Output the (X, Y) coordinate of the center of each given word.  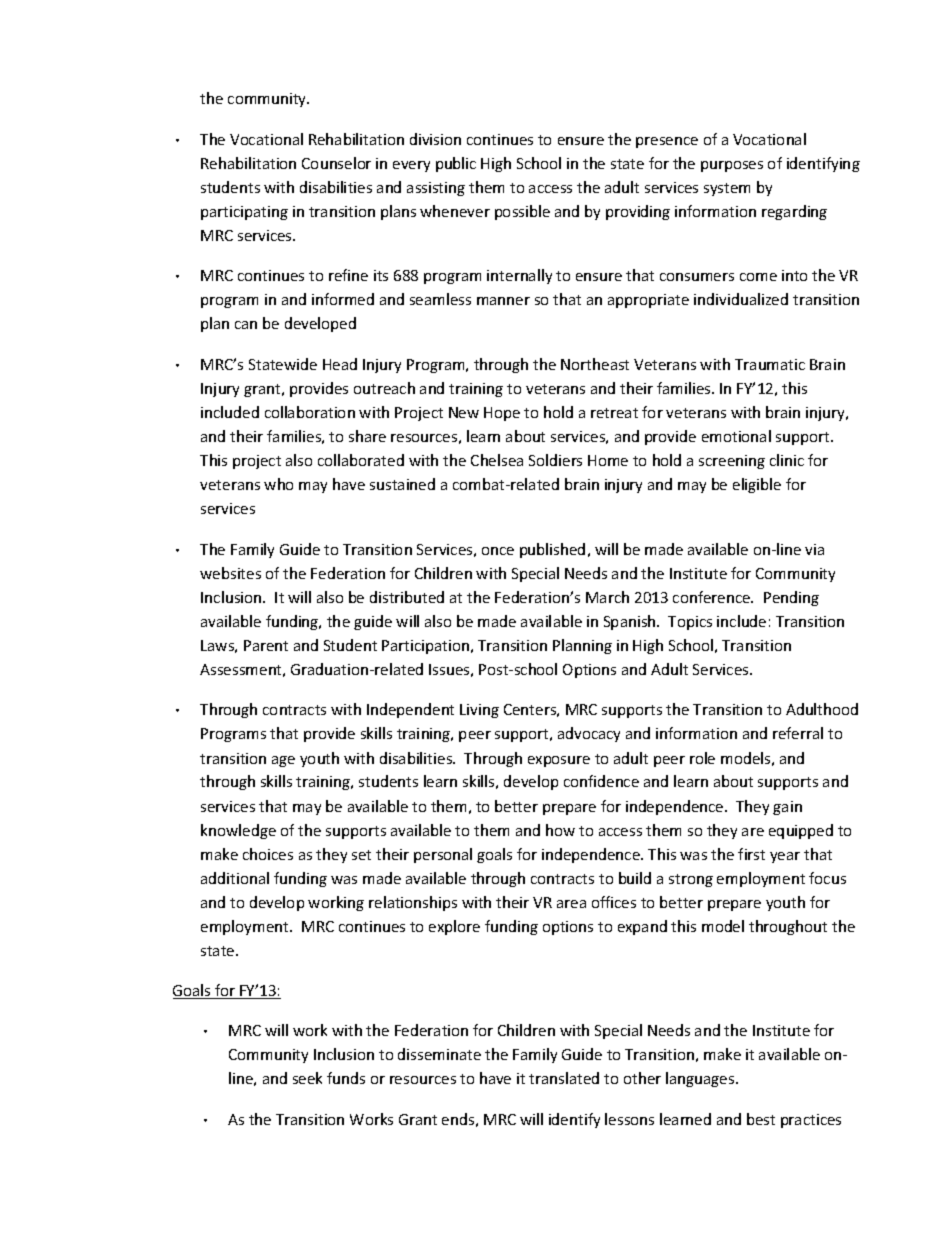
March (607, 597)
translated (564, 1078)
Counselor (336, 163)
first (751, 854)
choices (268, 854)
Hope (502, 414)
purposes (732, 166)
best (761, 1119)
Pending (791, 598)
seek (307, 1078)
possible (522, 212)
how (560, 830)
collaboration (310, 412)
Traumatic (770, 364)
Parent (266, 645)
